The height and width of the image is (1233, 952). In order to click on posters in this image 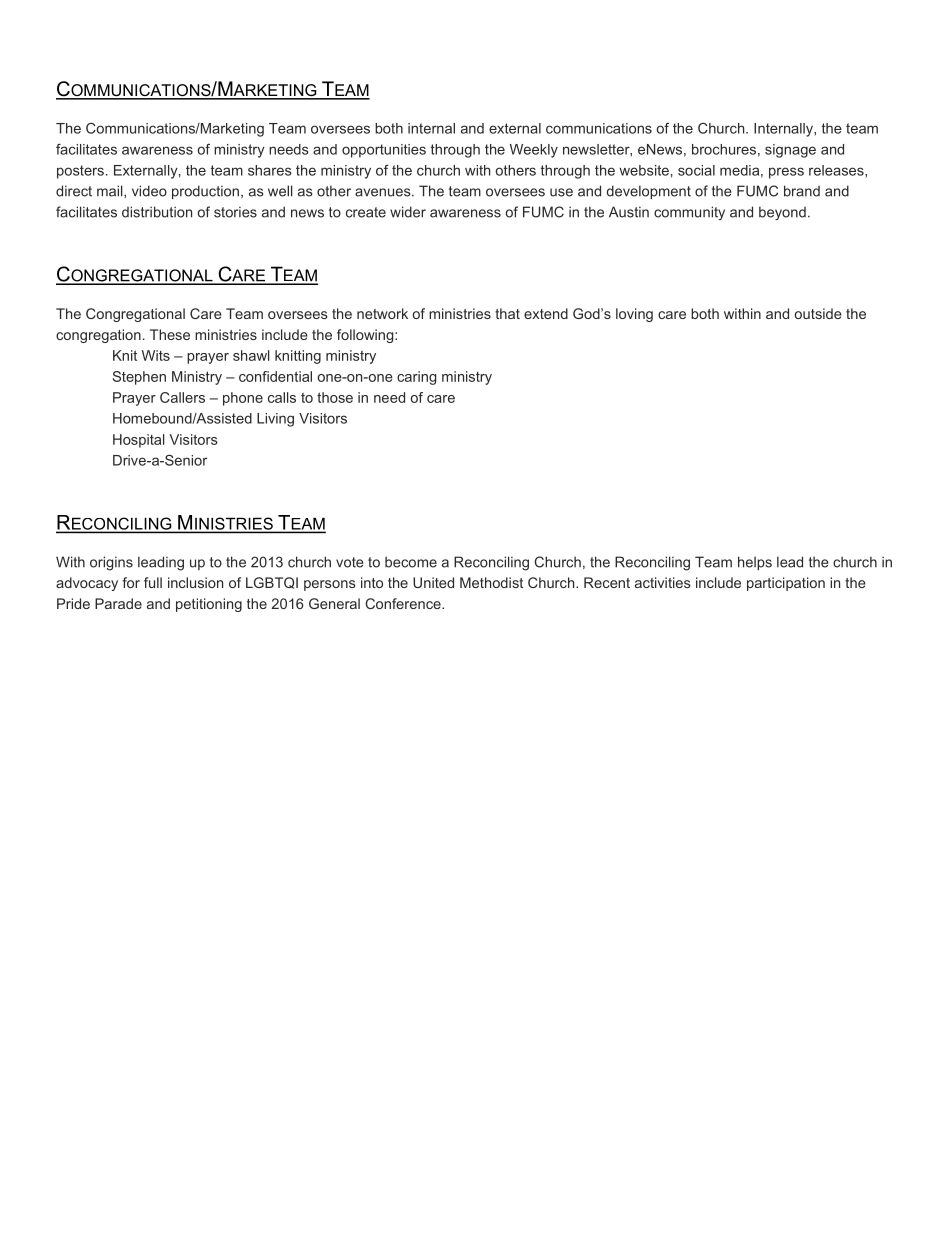, I will do `click(80, 172)`.
